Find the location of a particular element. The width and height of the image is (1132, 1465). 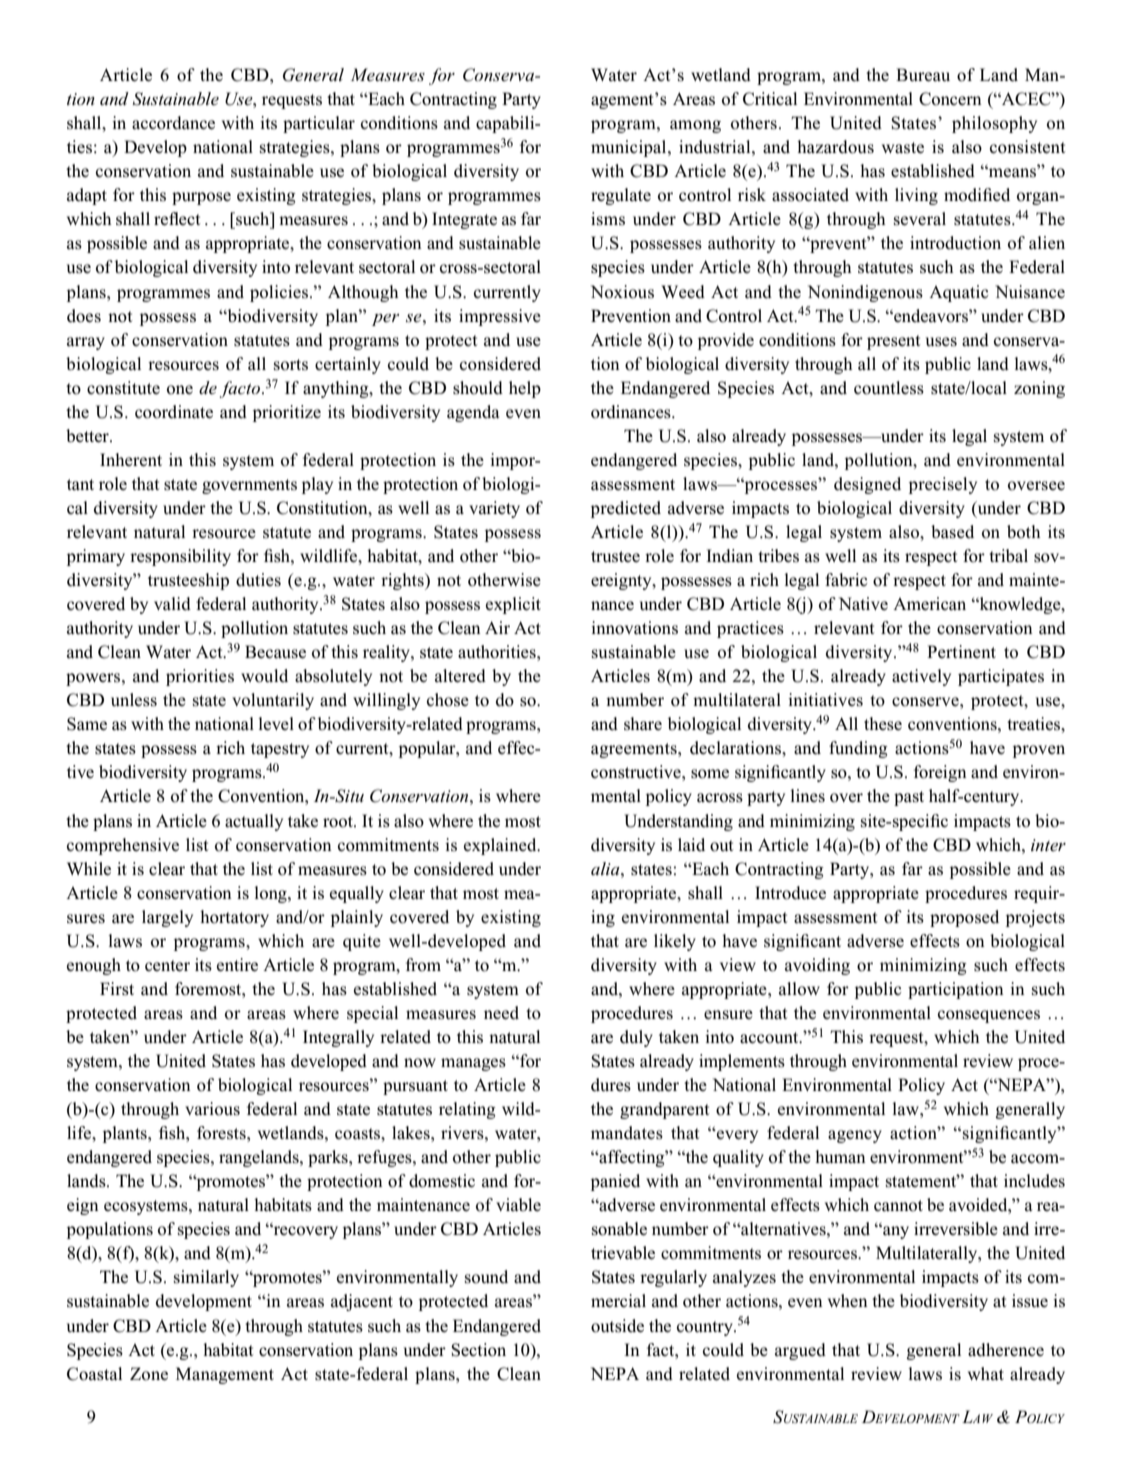

municipal is located at coordinates (630, 148).
